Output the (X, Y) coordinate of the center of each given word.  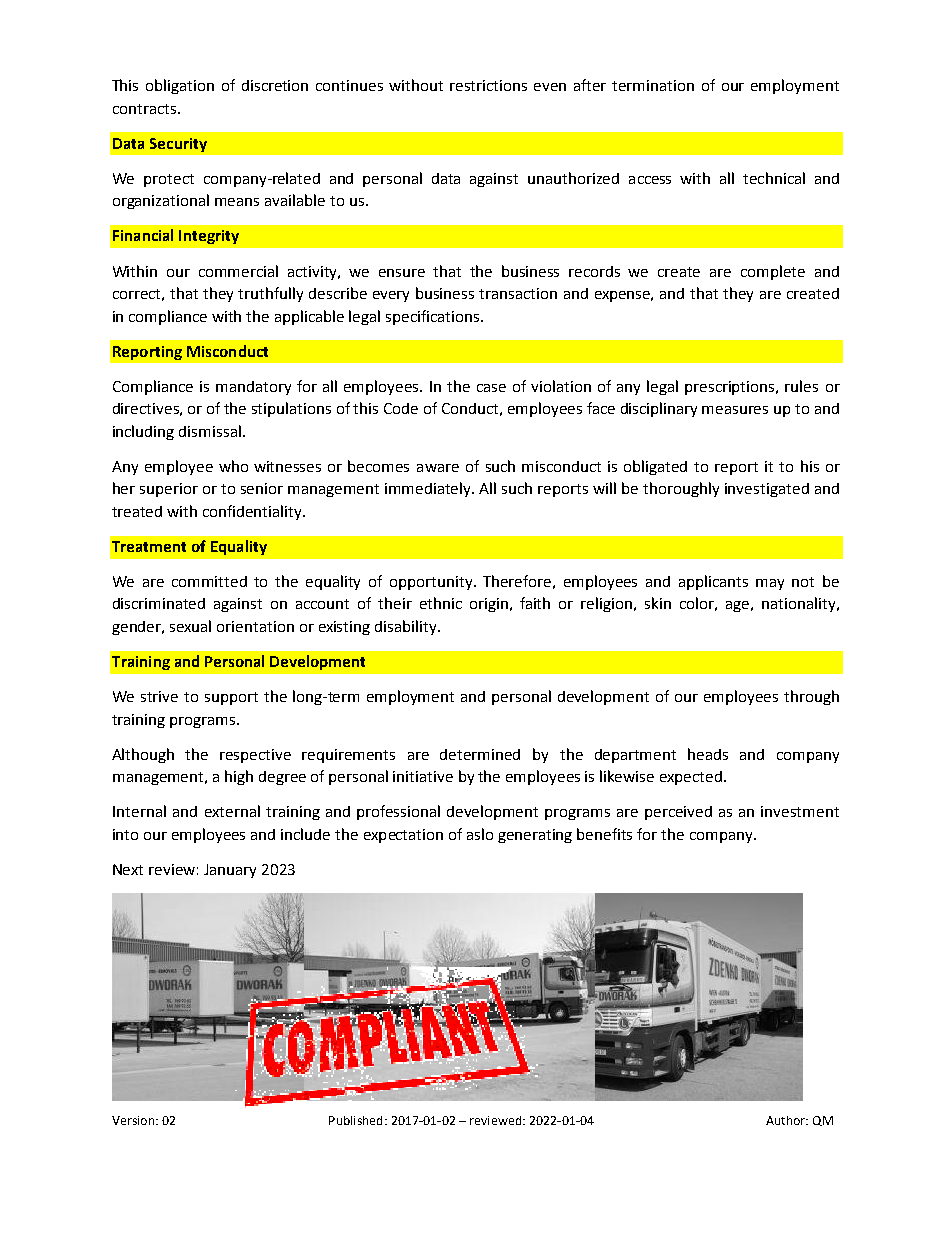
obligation (180, 86)
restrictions (488, 85)
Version (134, 1120)
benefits (604, 834)
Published (355, 1120)
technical (774, 178)
